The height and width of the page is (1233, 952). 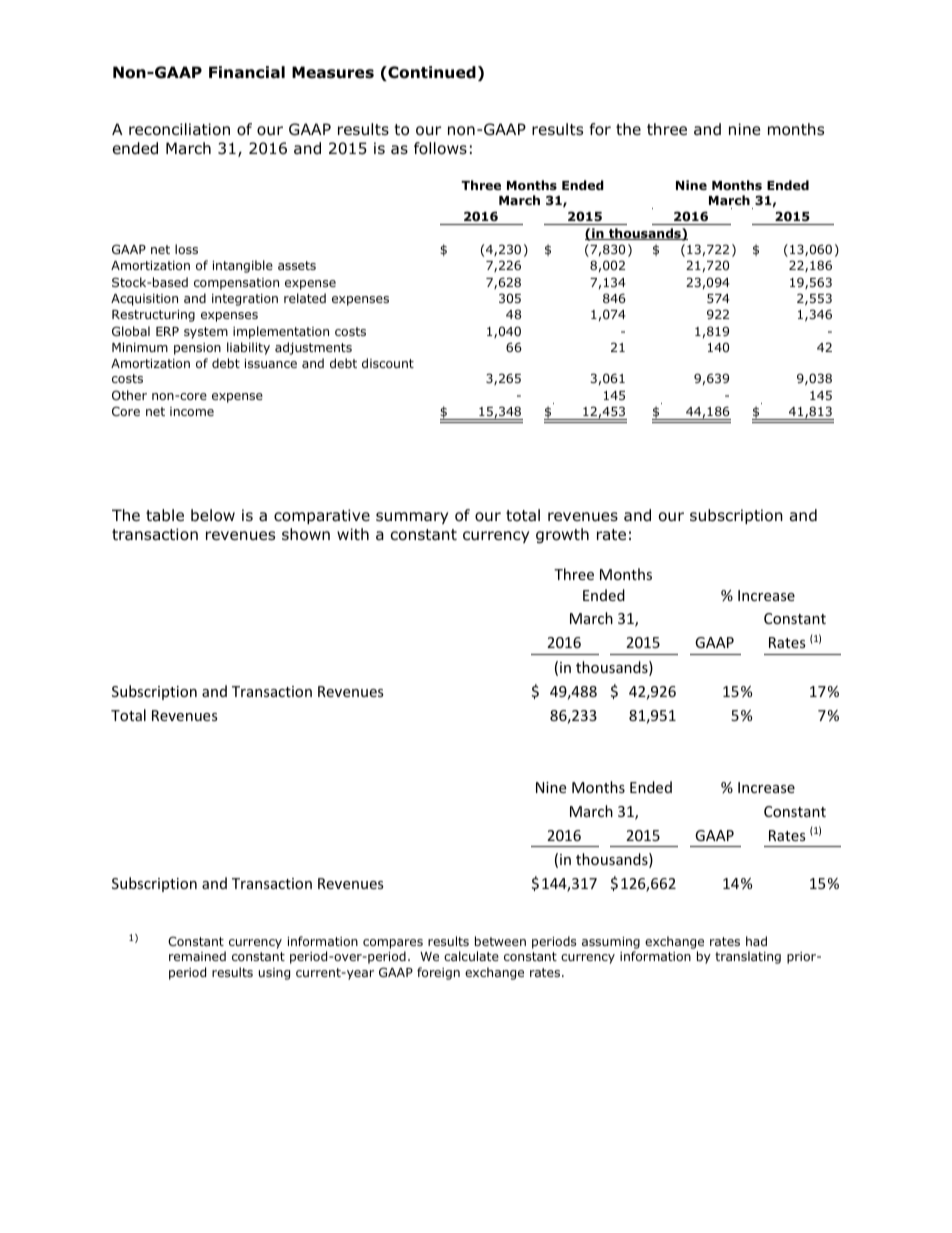 I want to click on summary, so click(x=412, y=518).
